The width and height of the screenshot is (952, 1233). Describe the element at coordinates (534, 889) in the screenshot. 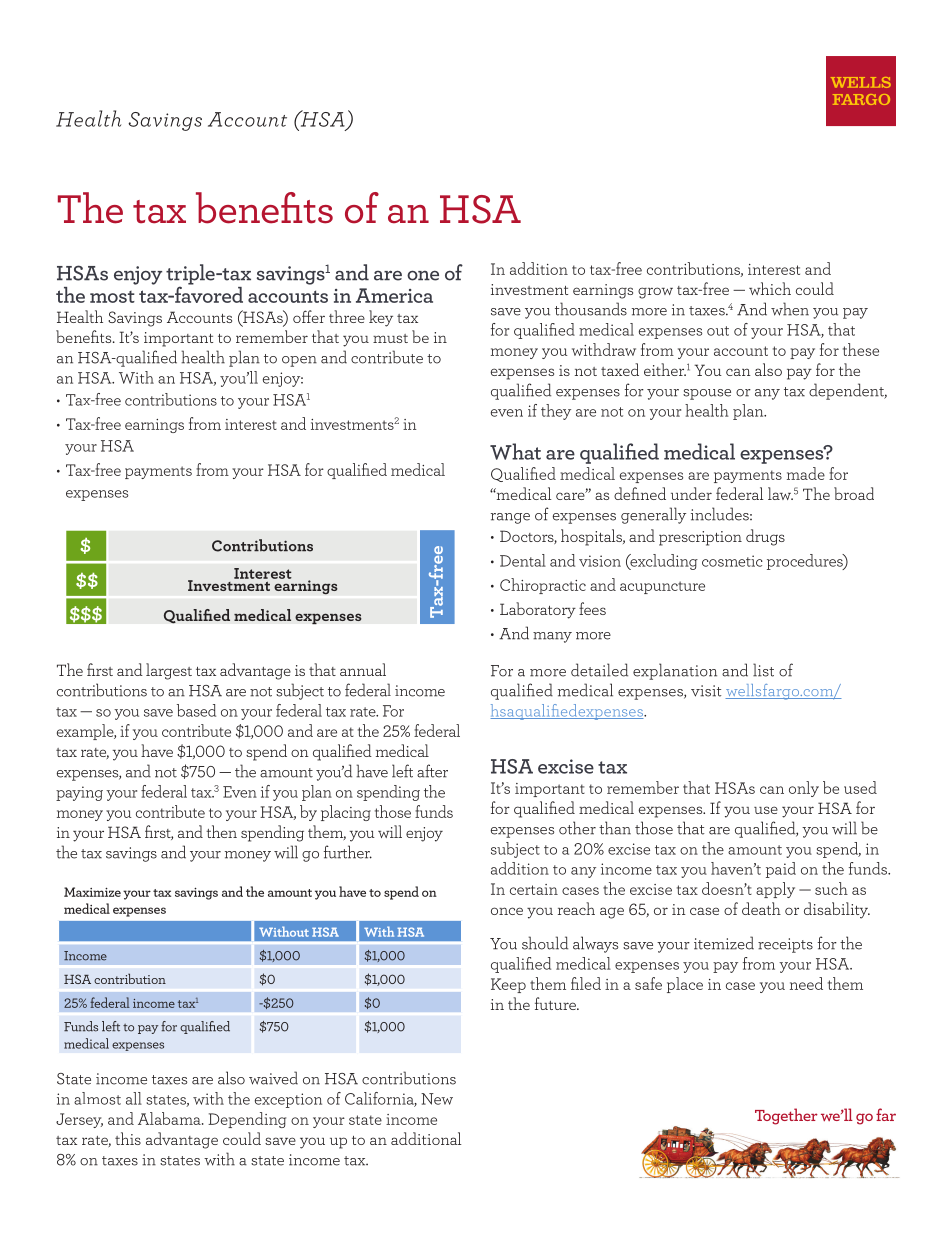

I see `certain` at that location.
